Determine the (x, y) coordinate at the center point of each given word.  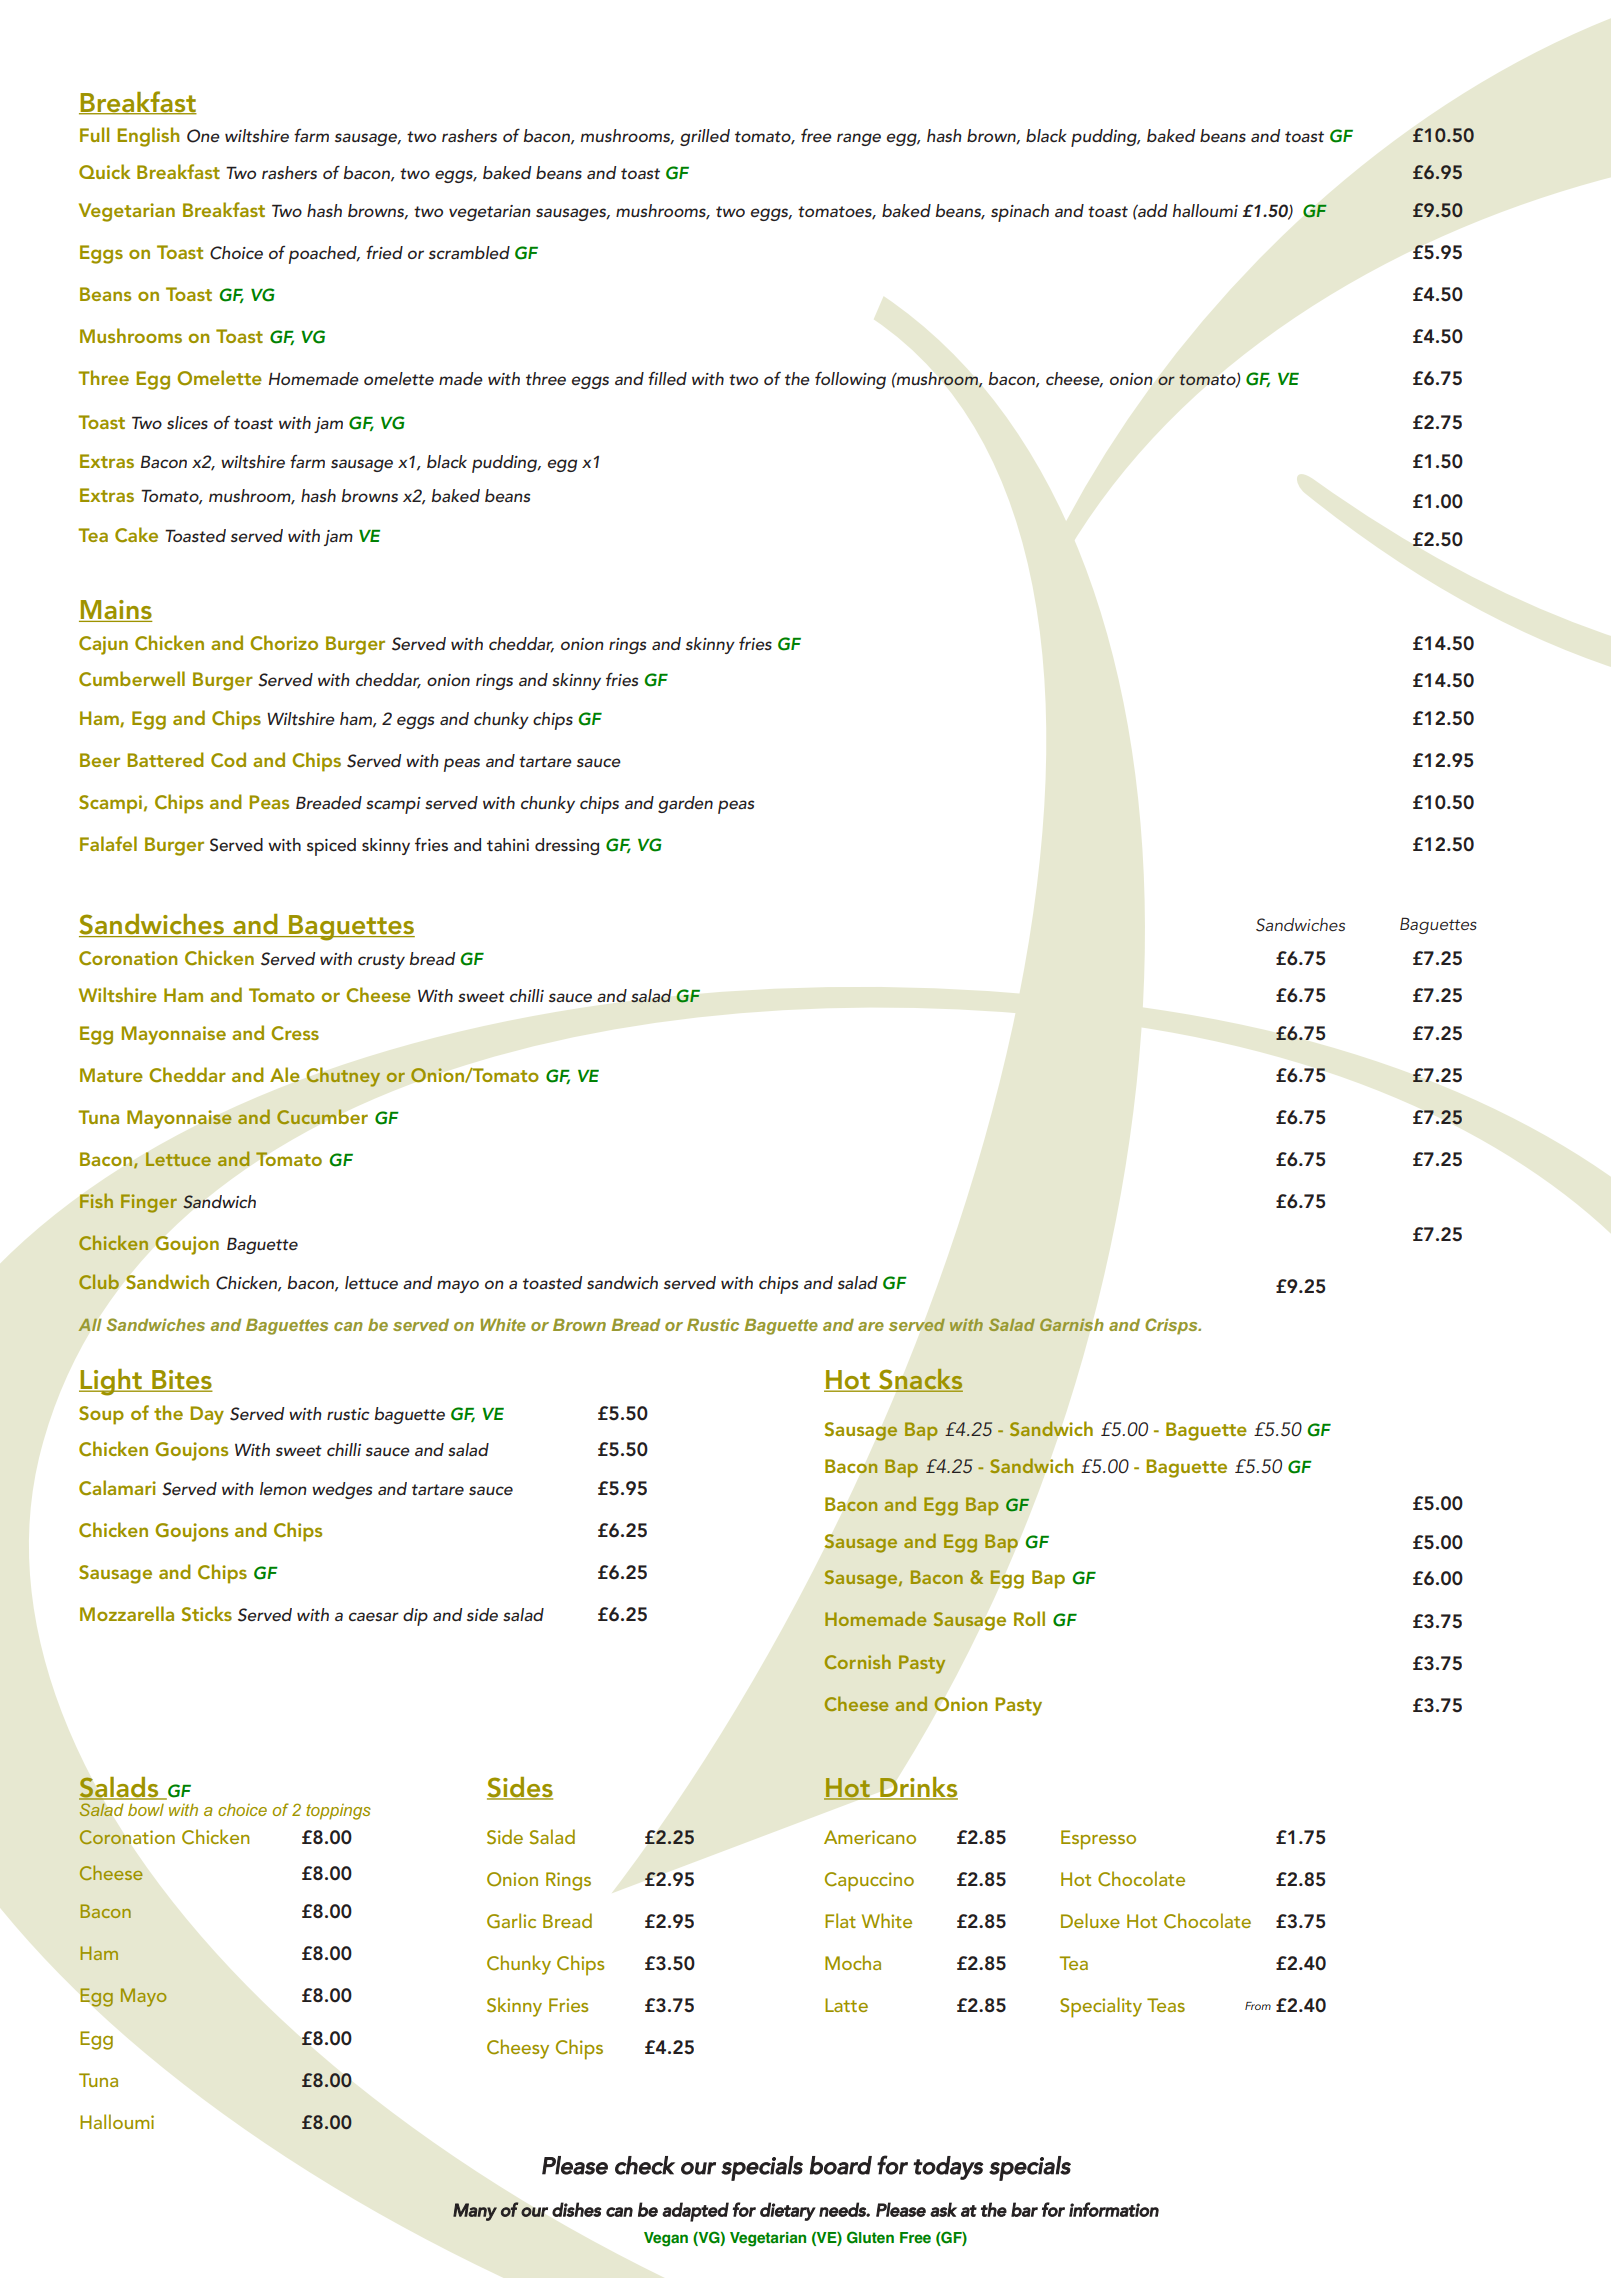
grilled (705, 137)
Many (475, 2212)
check (645, 2165)
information (1114, 2209)
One (203, 136)
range (859, 139)
